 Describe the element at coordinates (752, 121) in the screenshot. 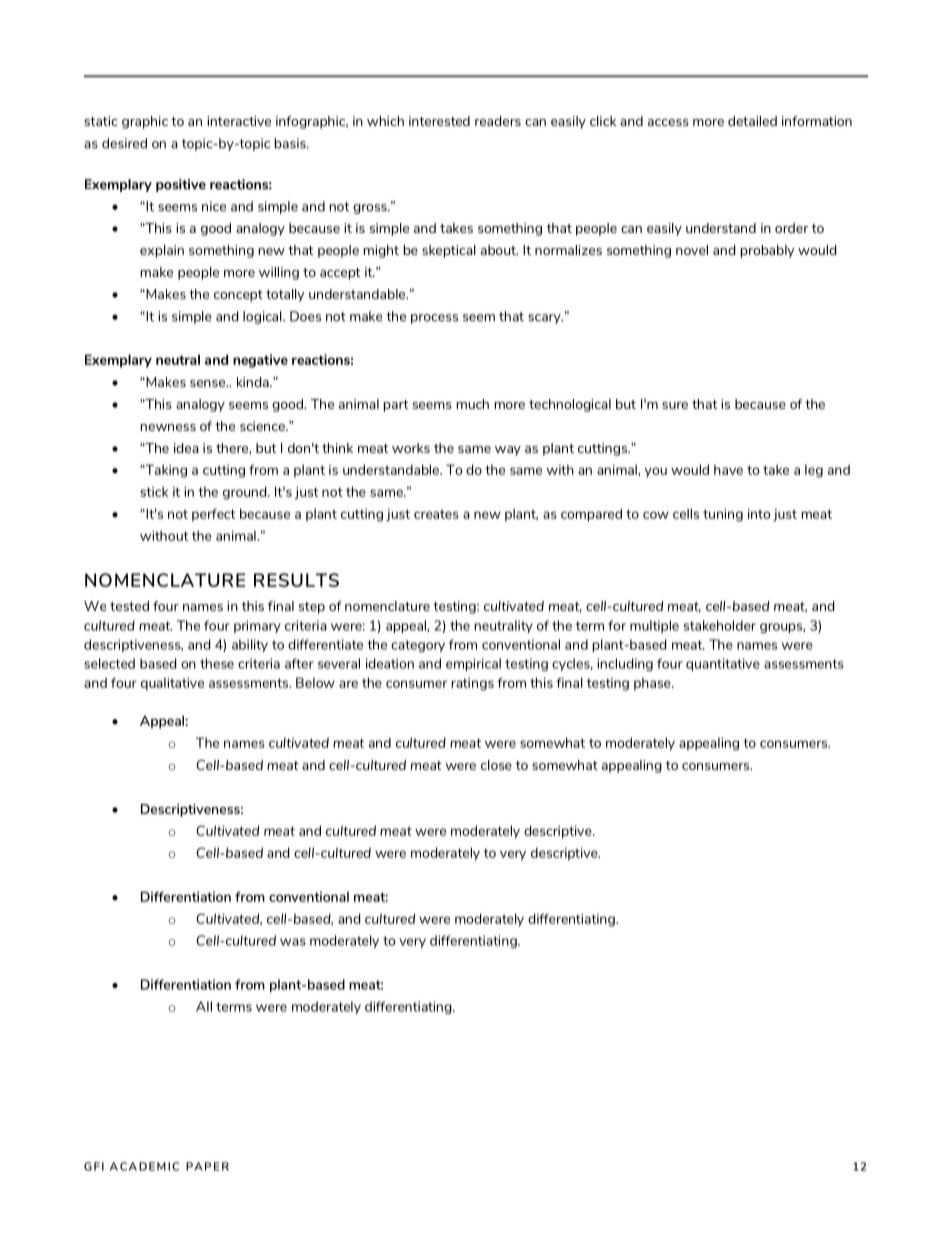

I see `detailed` at that location.
